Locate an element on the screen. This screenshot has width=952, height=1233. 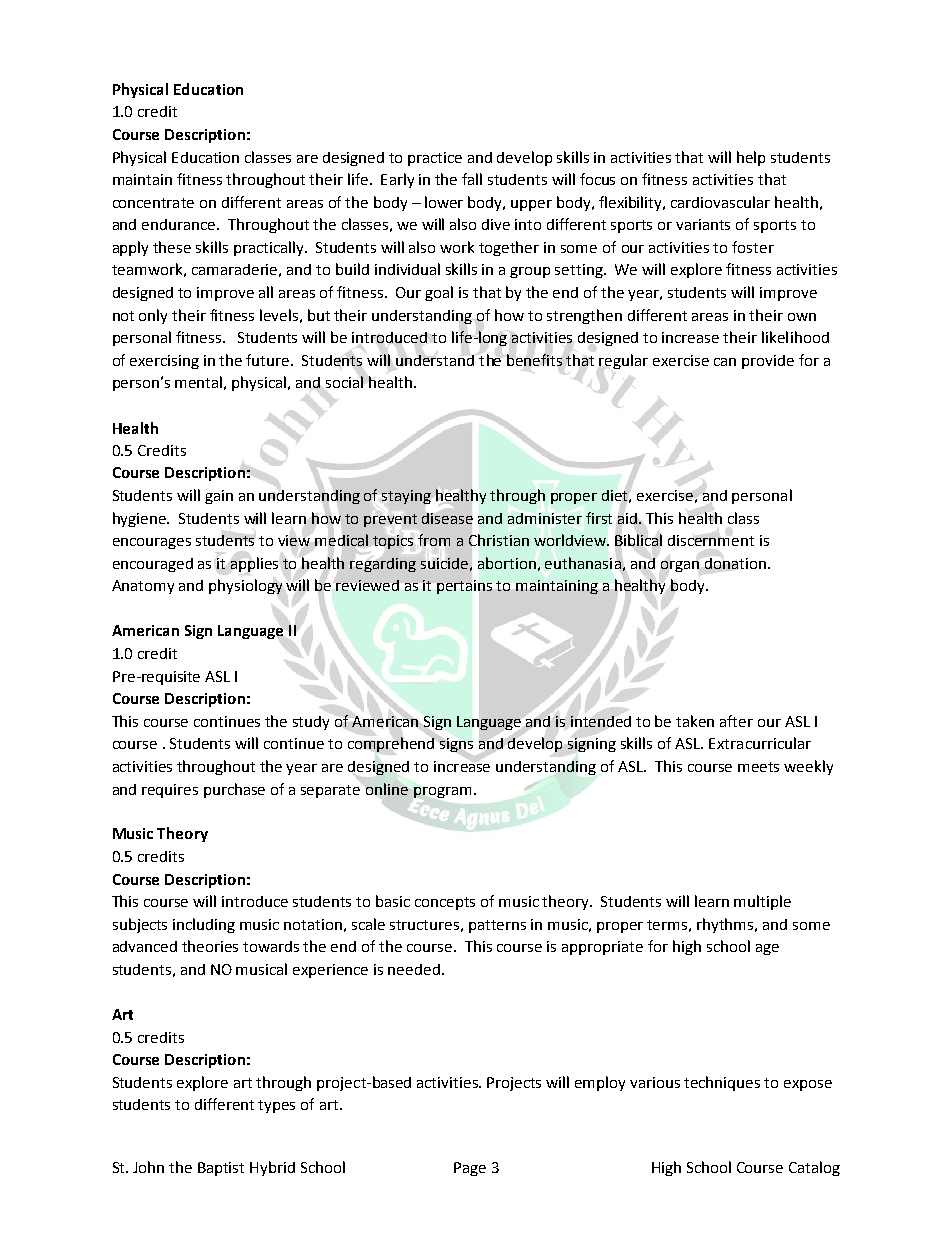
Baptist is located at coordinates (221, 1169).
